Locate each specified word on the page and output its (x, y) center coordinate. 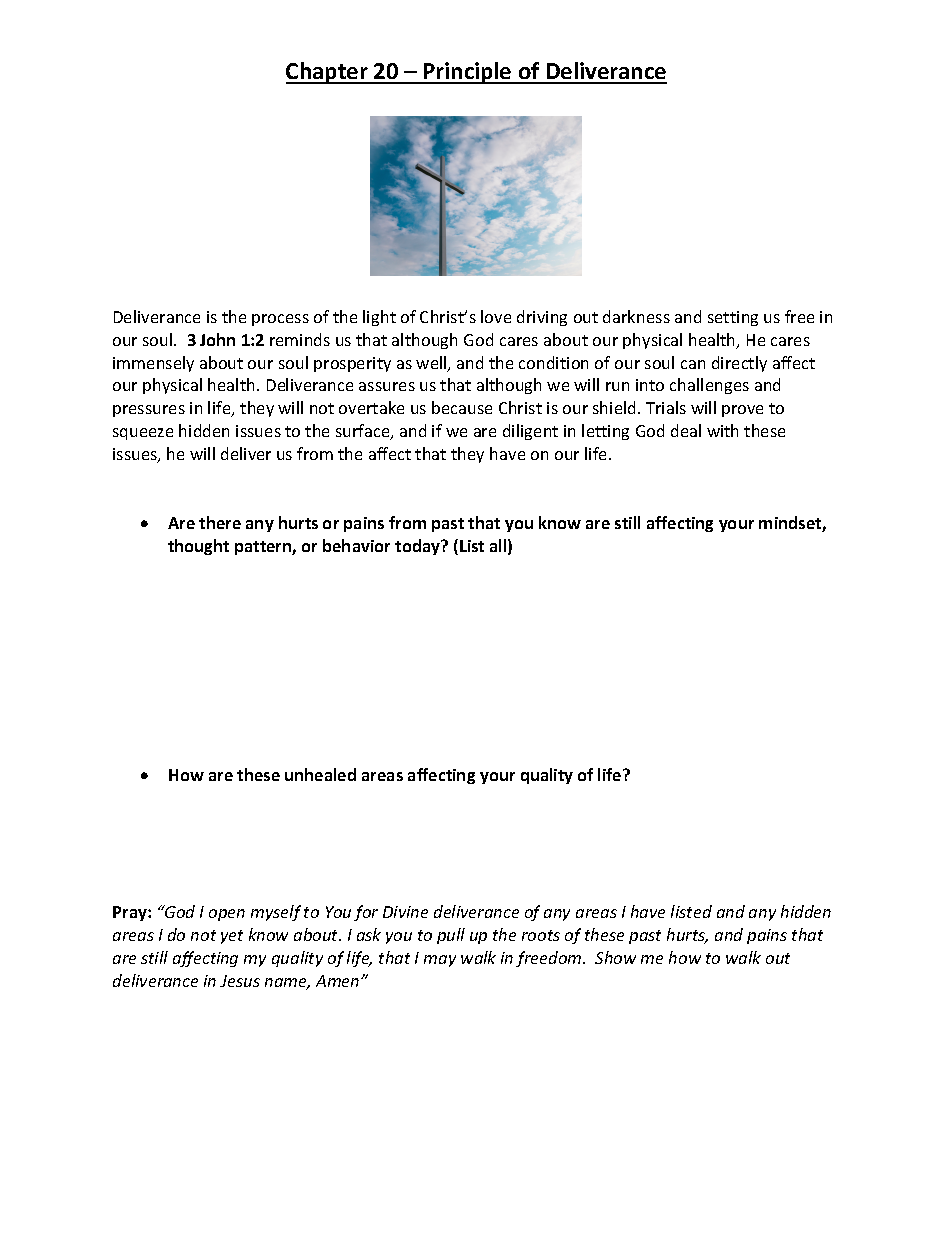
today (419, 547)
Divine (405, 912)
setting (733, 318)
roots (541, 935)
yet (232, 937)
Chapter (328, 73)
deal (686, 430)
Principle (468, 73)
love (496, 316)
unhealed (320, 774)
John (217, 339)
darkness (636, 316)
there (220, 522)
